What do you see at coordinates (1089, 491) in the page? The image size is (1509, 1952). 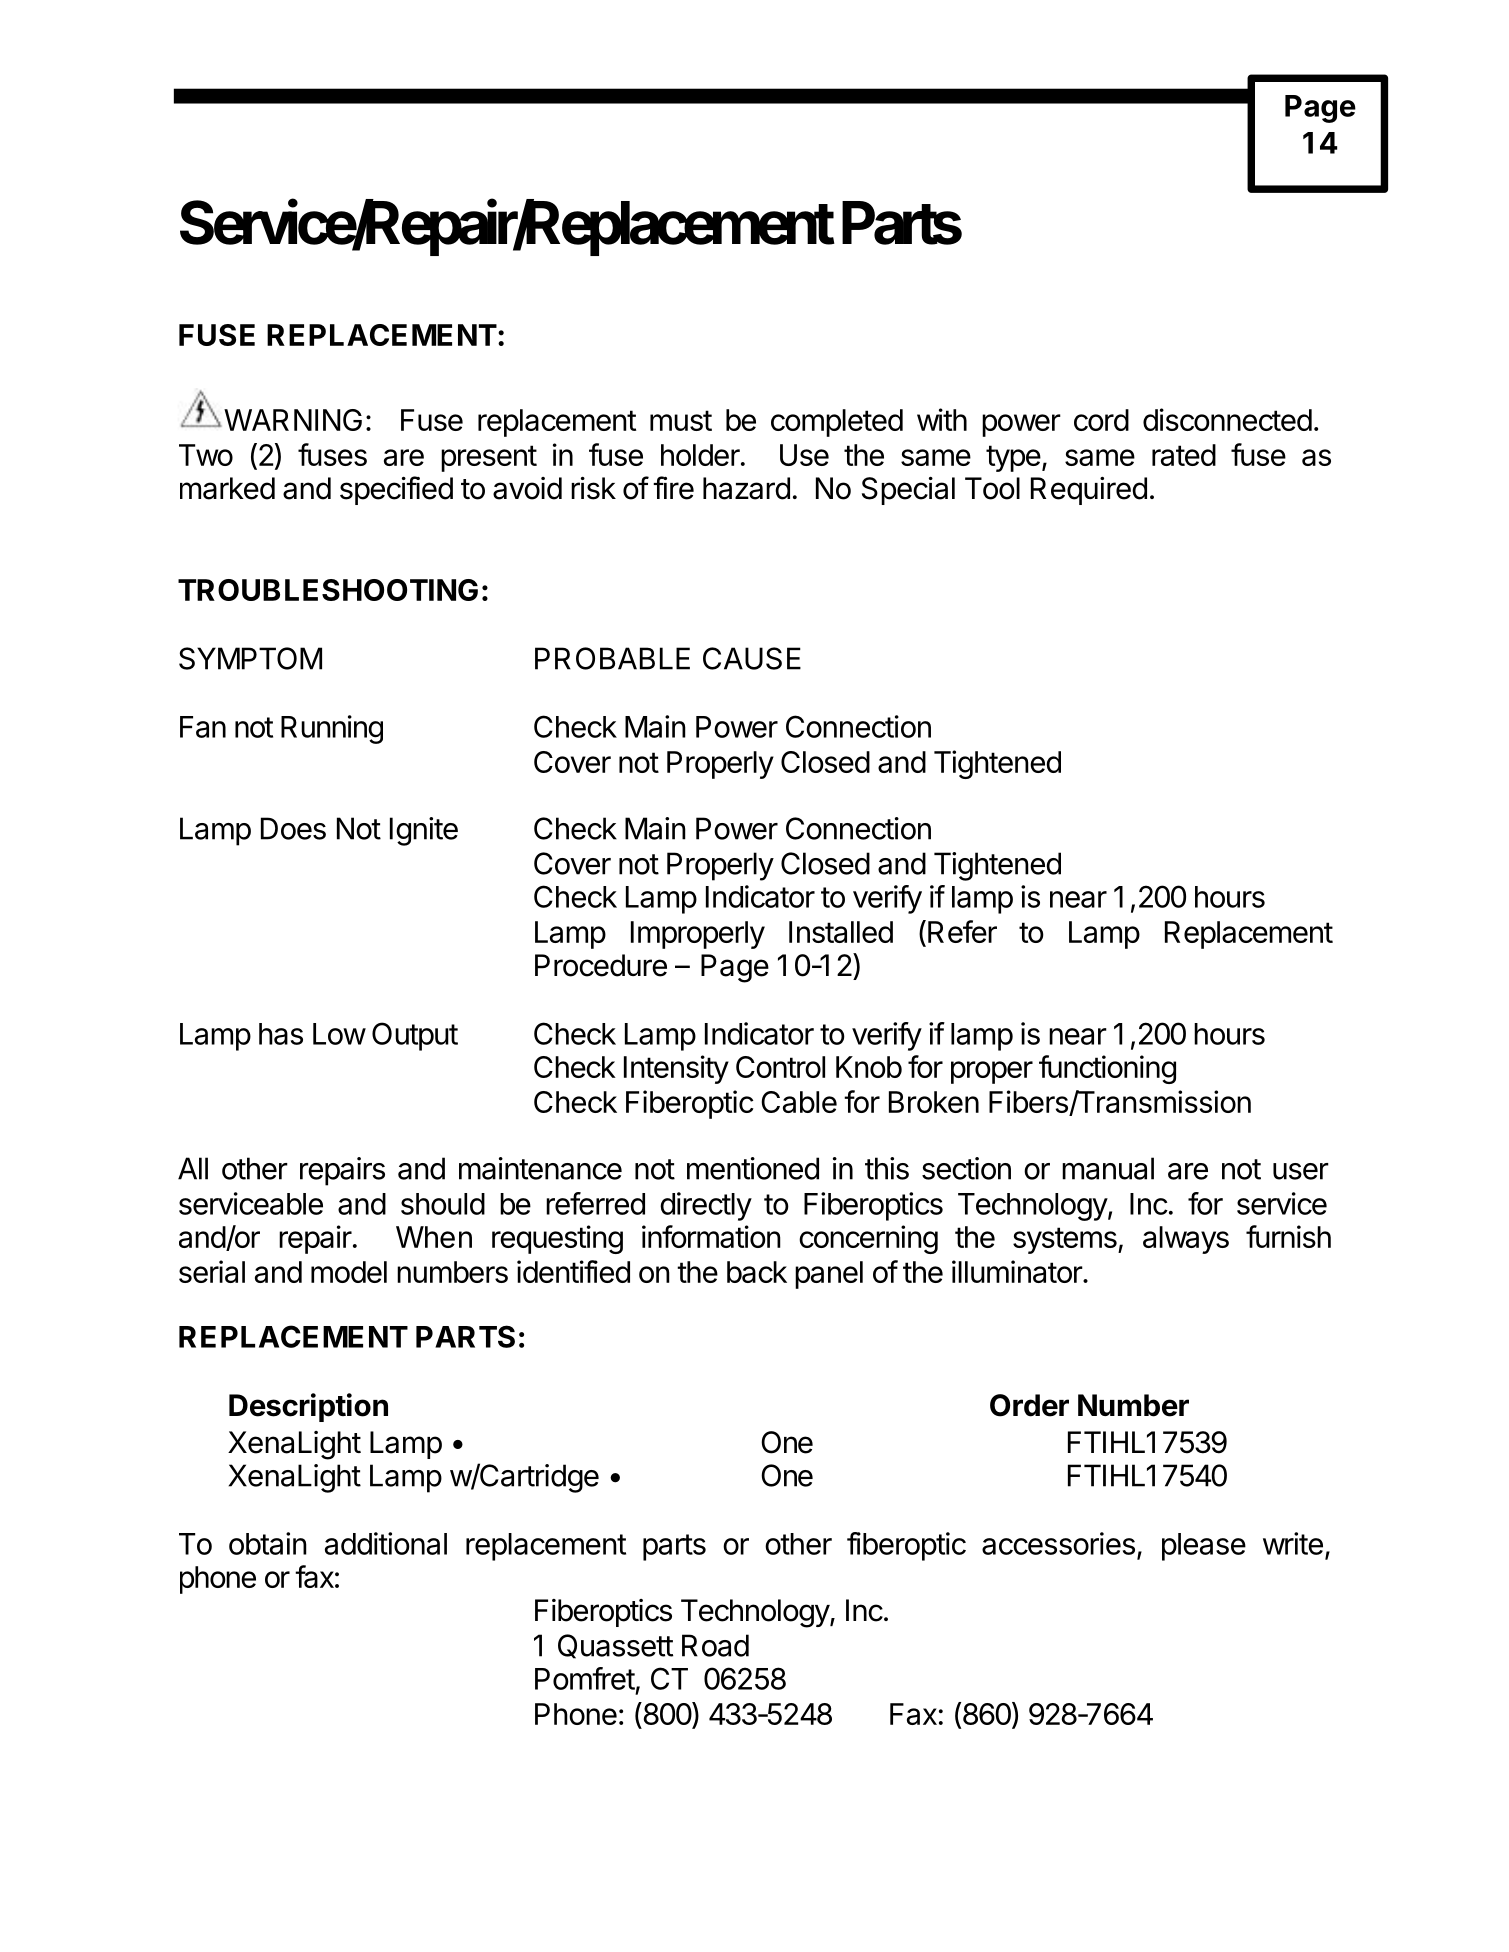 I see `Required` at bounding box center [1089, 491].
